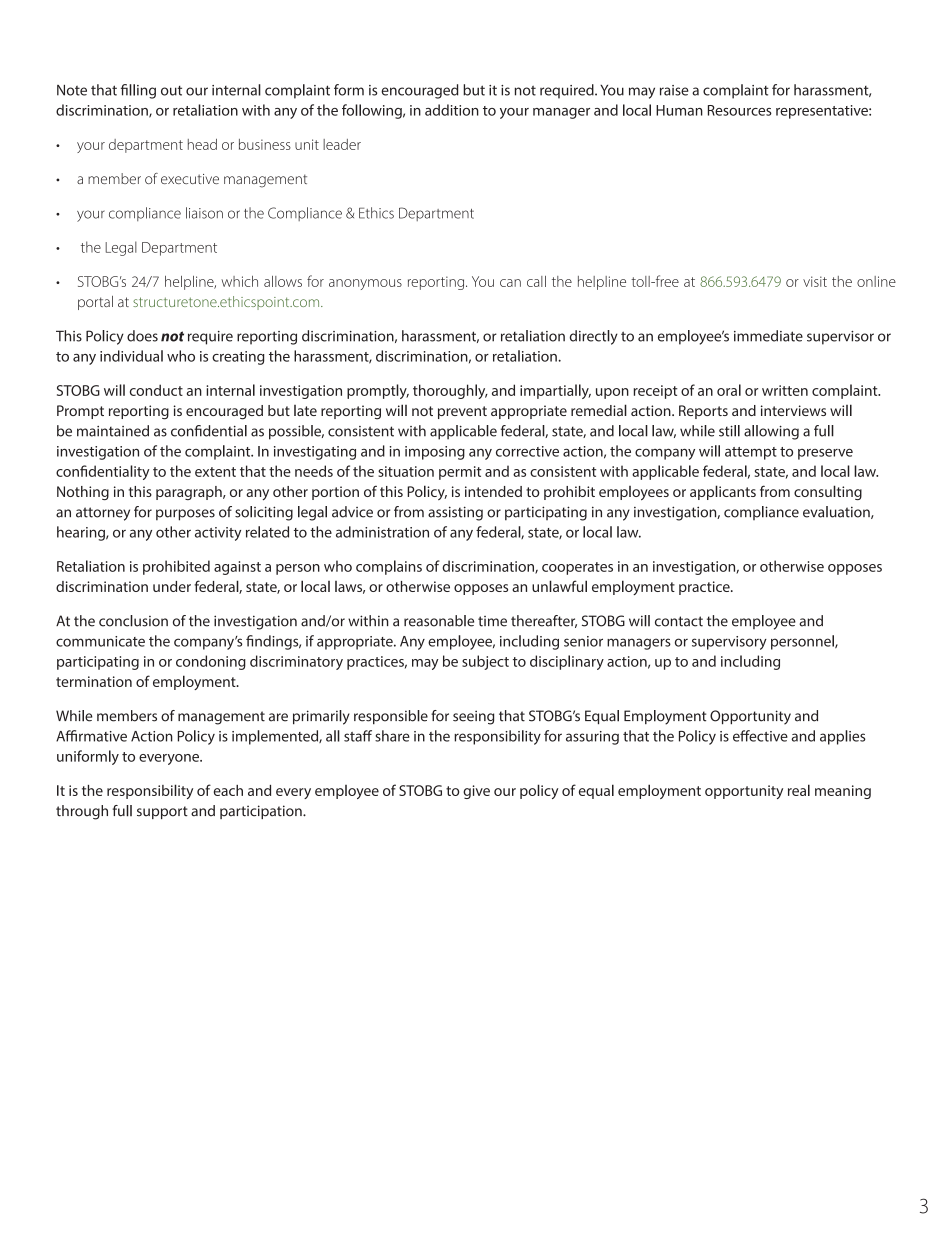 The image size is (952, 1233). What do you see at coordinates (435, 453) in the screenshot?
I see `imposing` at bounding box center [435, 453].
